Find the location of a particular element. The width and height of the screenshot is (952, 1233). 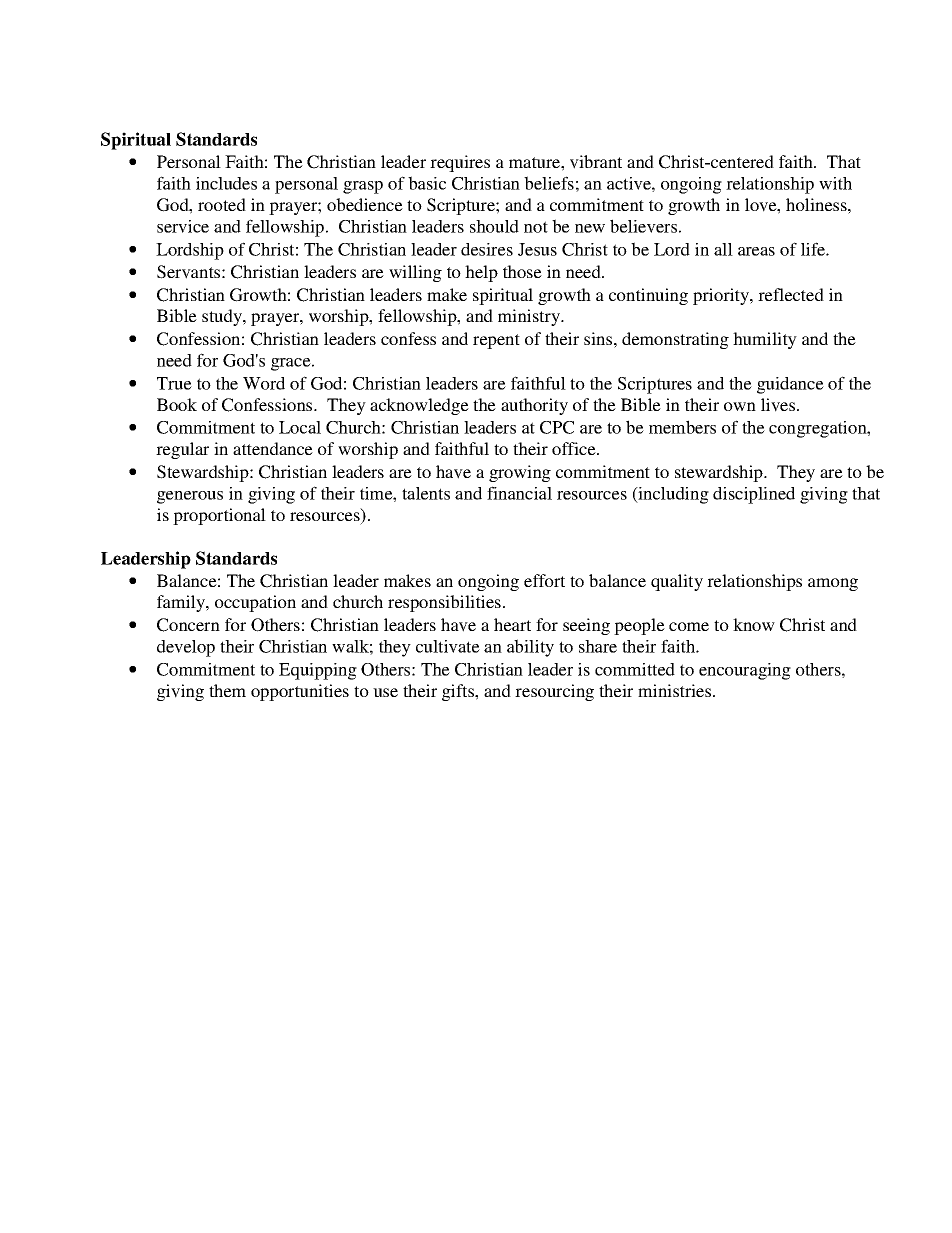

own is located at coordinates (740, 406).
